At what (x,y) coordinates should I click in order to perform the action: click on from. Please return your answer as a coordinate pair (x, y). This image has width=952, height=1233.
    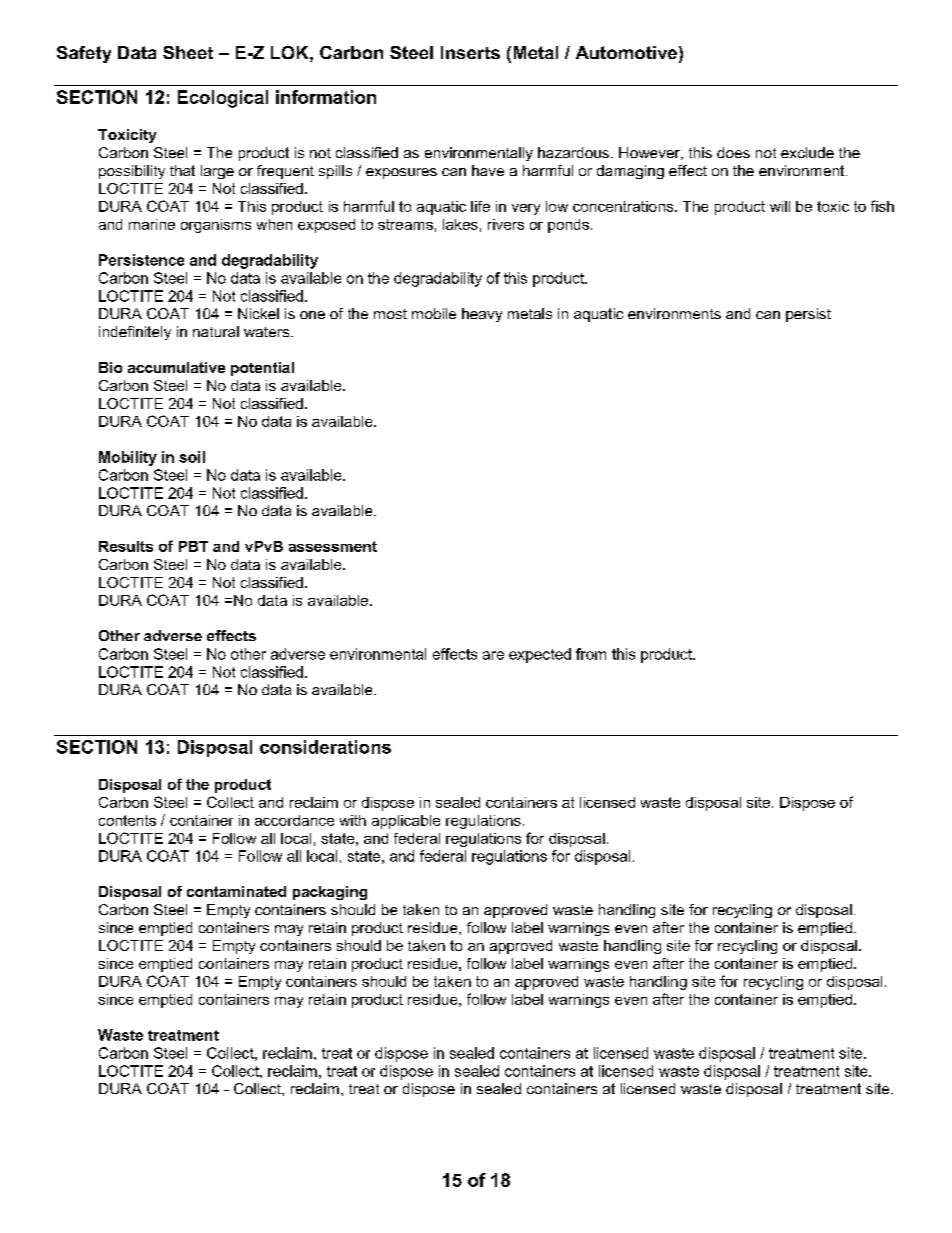
    Looking at the image, I should click on (591, 654).
